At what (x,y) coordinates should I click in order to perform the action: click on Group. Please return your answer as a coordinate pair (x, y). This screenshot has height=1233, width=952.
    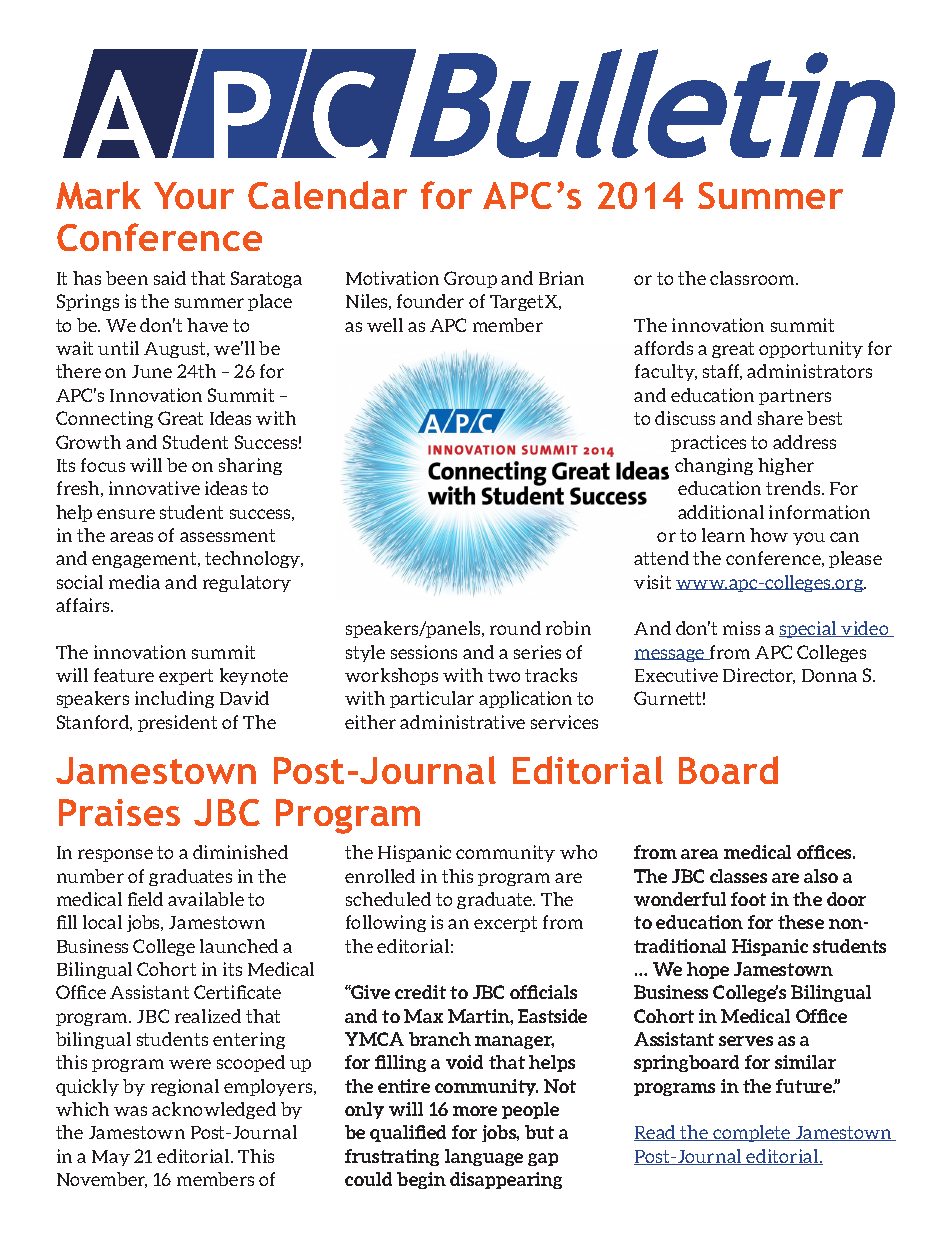
    Looking at the image, I should click on (470, 279).
